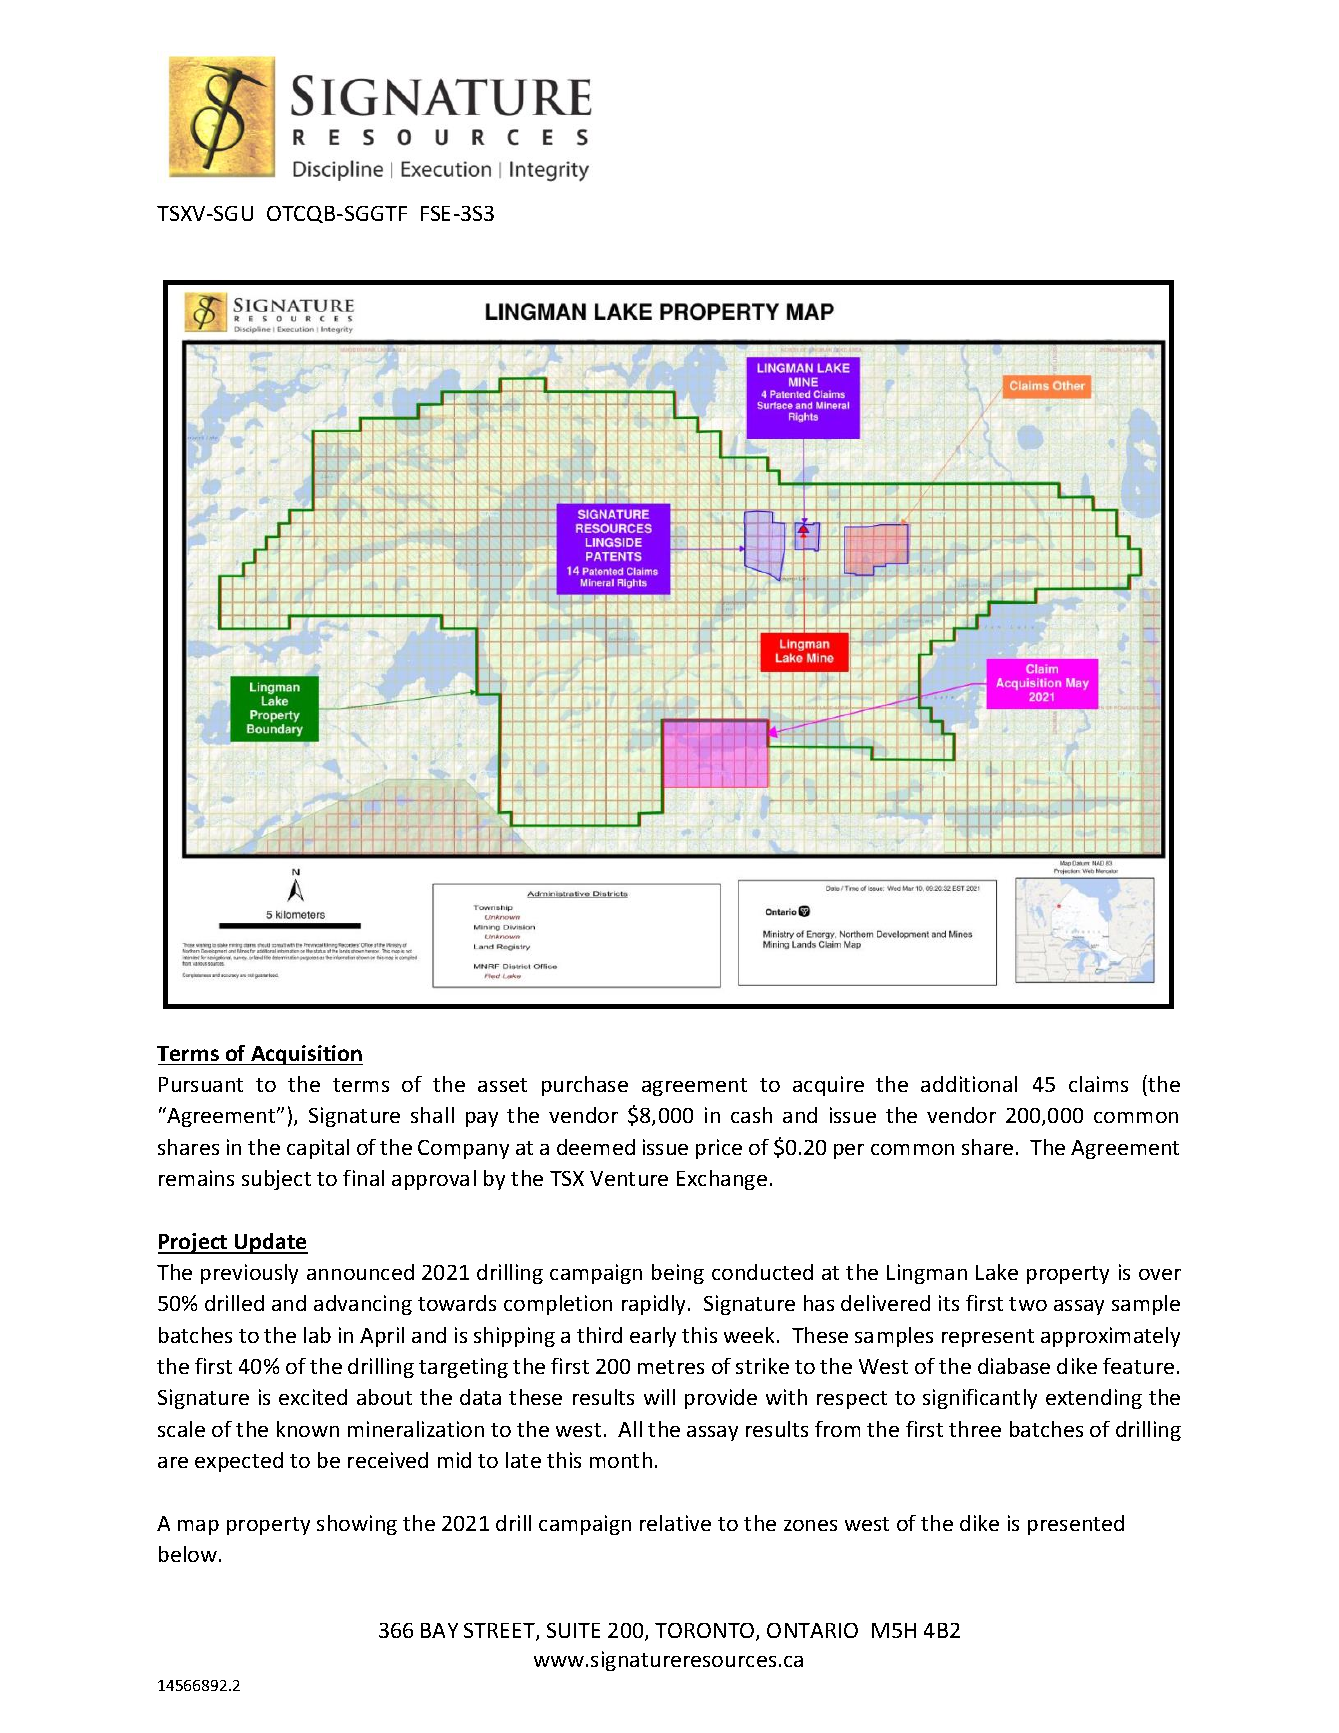 This screenshot has width=1339, height=1733. What do you see at coordinates (306, 1055) in the screenshot?
I see `Acquisition` at bounding box center [306, 1055].
